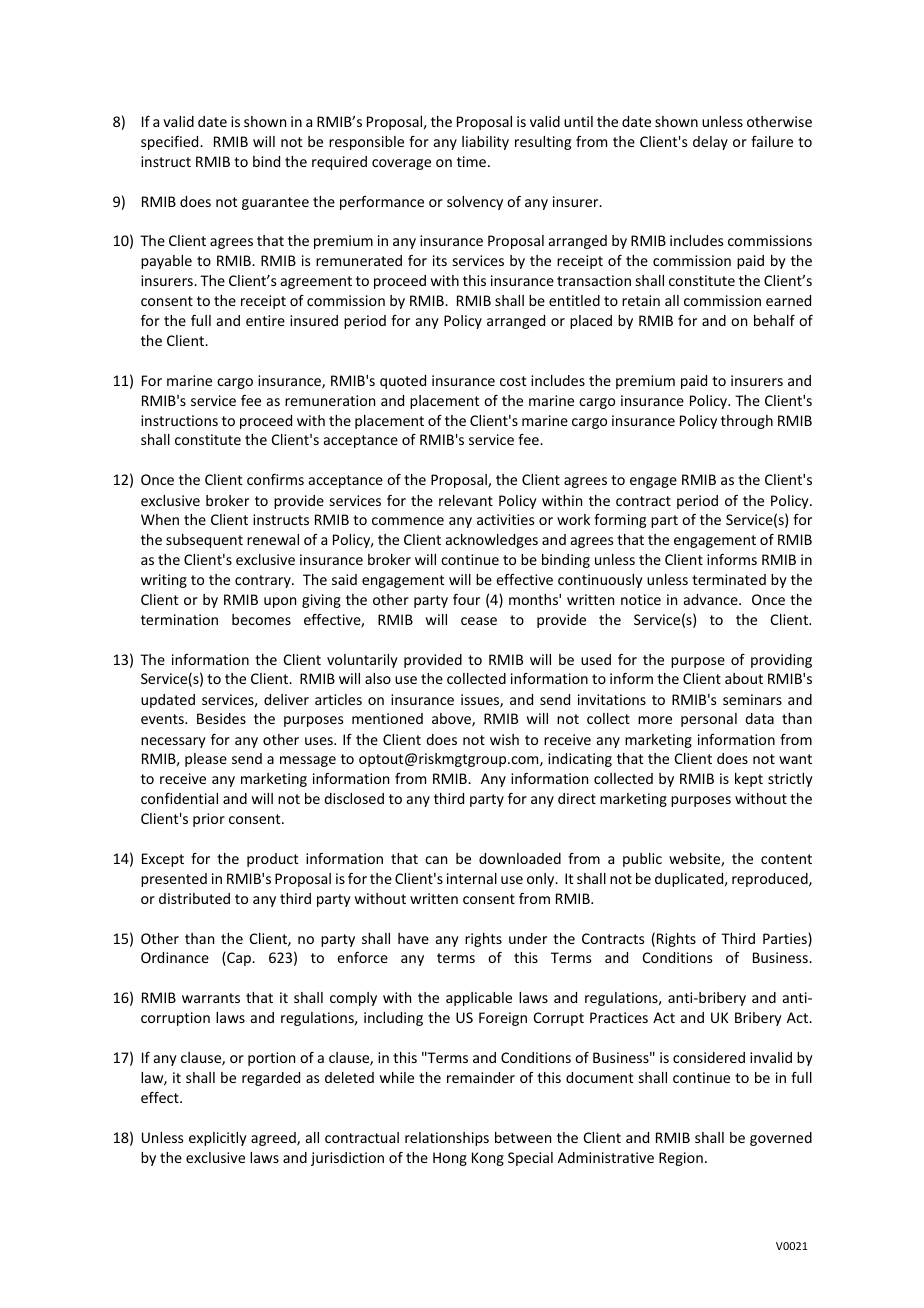 This screenshot has height=1308, width=924. What do you see at coordinates (218, 1139) in the screenshot?
I see `explicitly` at bounding box center [218, 1139].
